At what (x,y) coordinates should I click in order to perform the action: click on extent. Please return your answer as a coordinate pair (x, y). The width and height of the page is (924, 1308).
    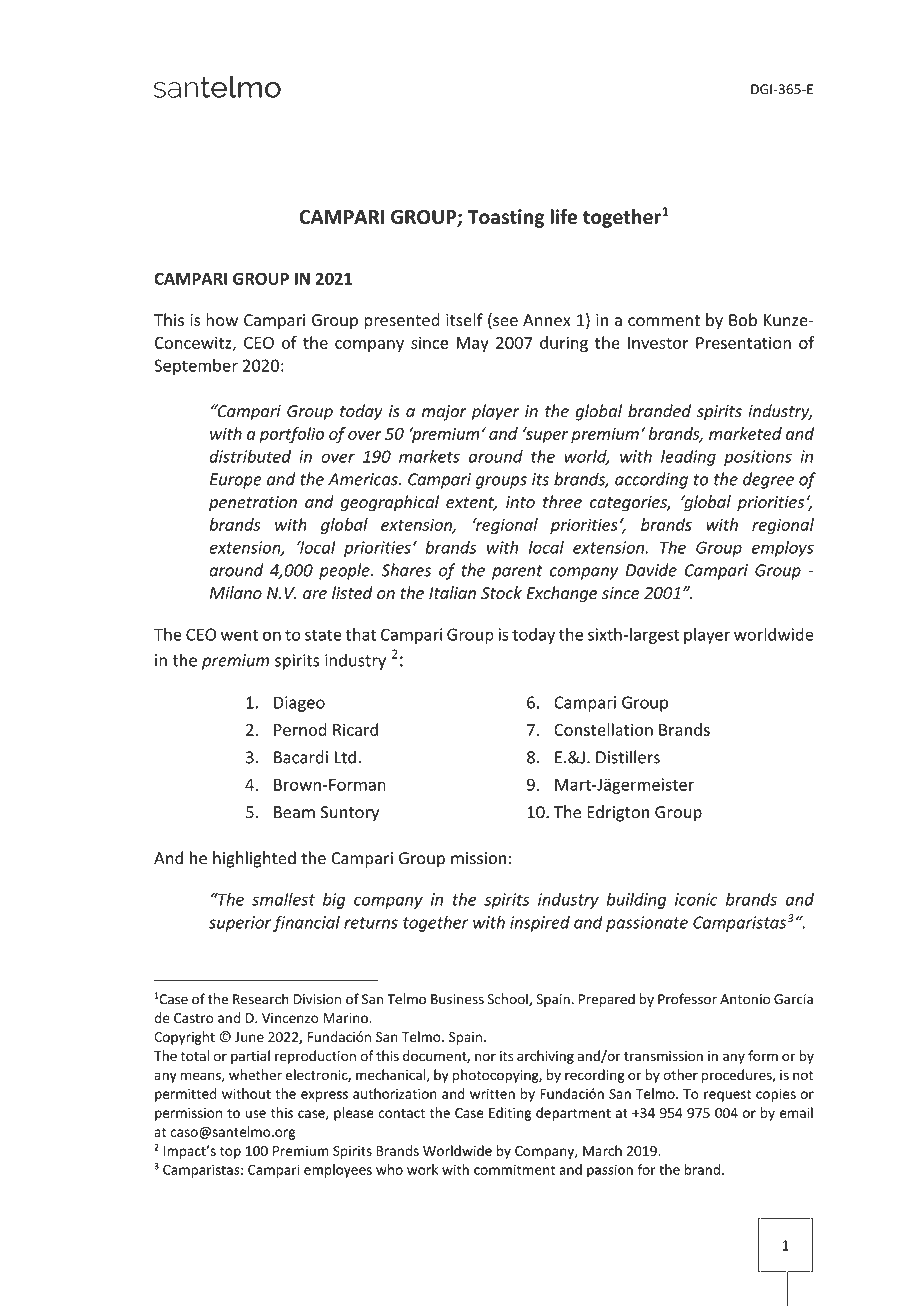
    Looking at the image, I should click on (471, 504).
